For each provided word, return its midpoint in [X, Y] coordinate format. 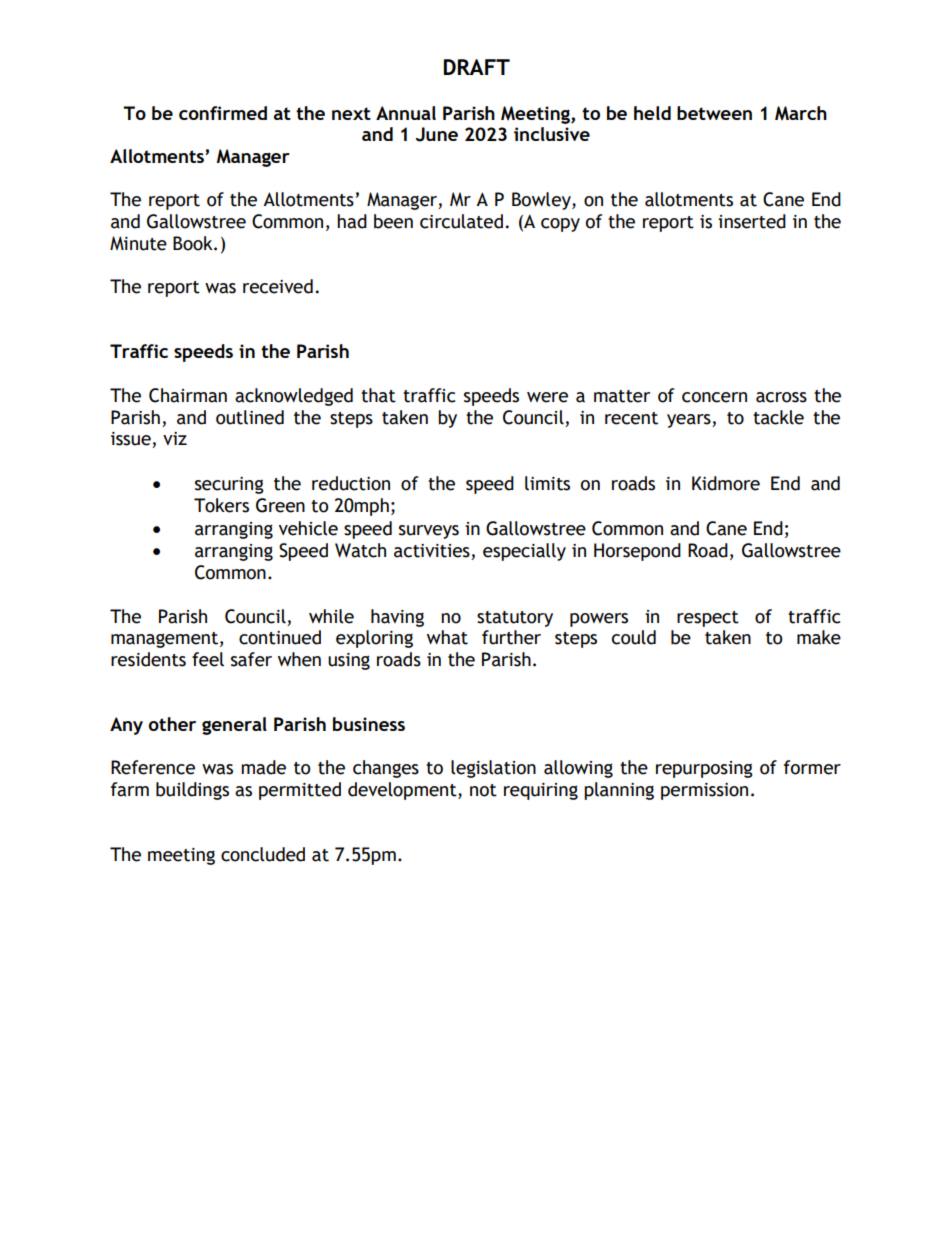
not [483, 790]
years [690, 421]
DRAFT [477, 67]
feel [208, 659]
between [714, 113]
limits [547, 483]
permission [704, 791]
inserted [752, 221]
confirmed [223, 113]
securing [229, 485]
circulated [461, 221]
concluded [263, 854]
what [447, 637]
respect [708, 619]
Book [194, 243]
